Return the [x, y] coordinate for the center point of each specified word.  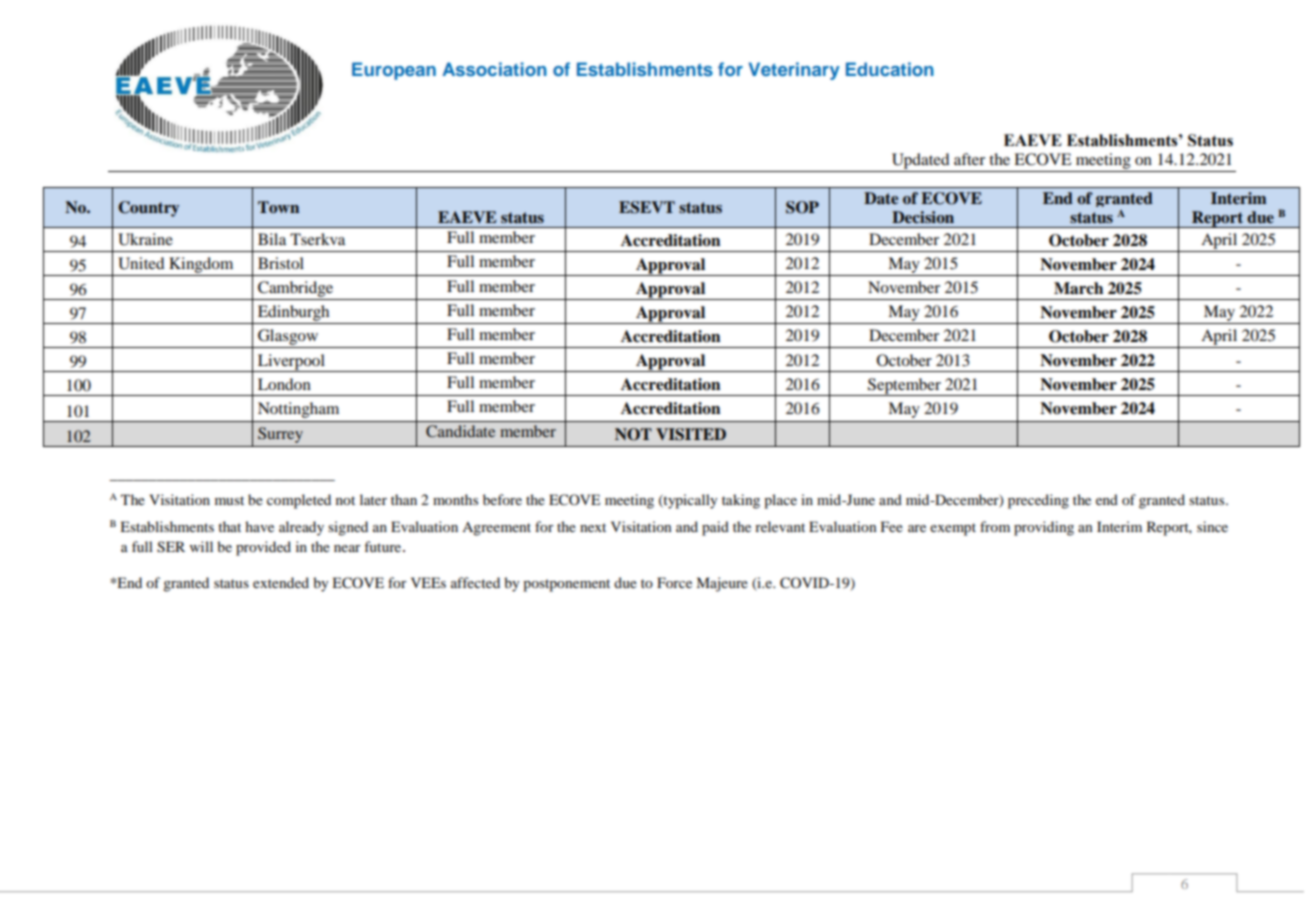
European [394, 71]
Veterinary [794, 71]
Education [890, 69]
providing [1044, 528]
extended [281, 582]
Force [674, 582]
